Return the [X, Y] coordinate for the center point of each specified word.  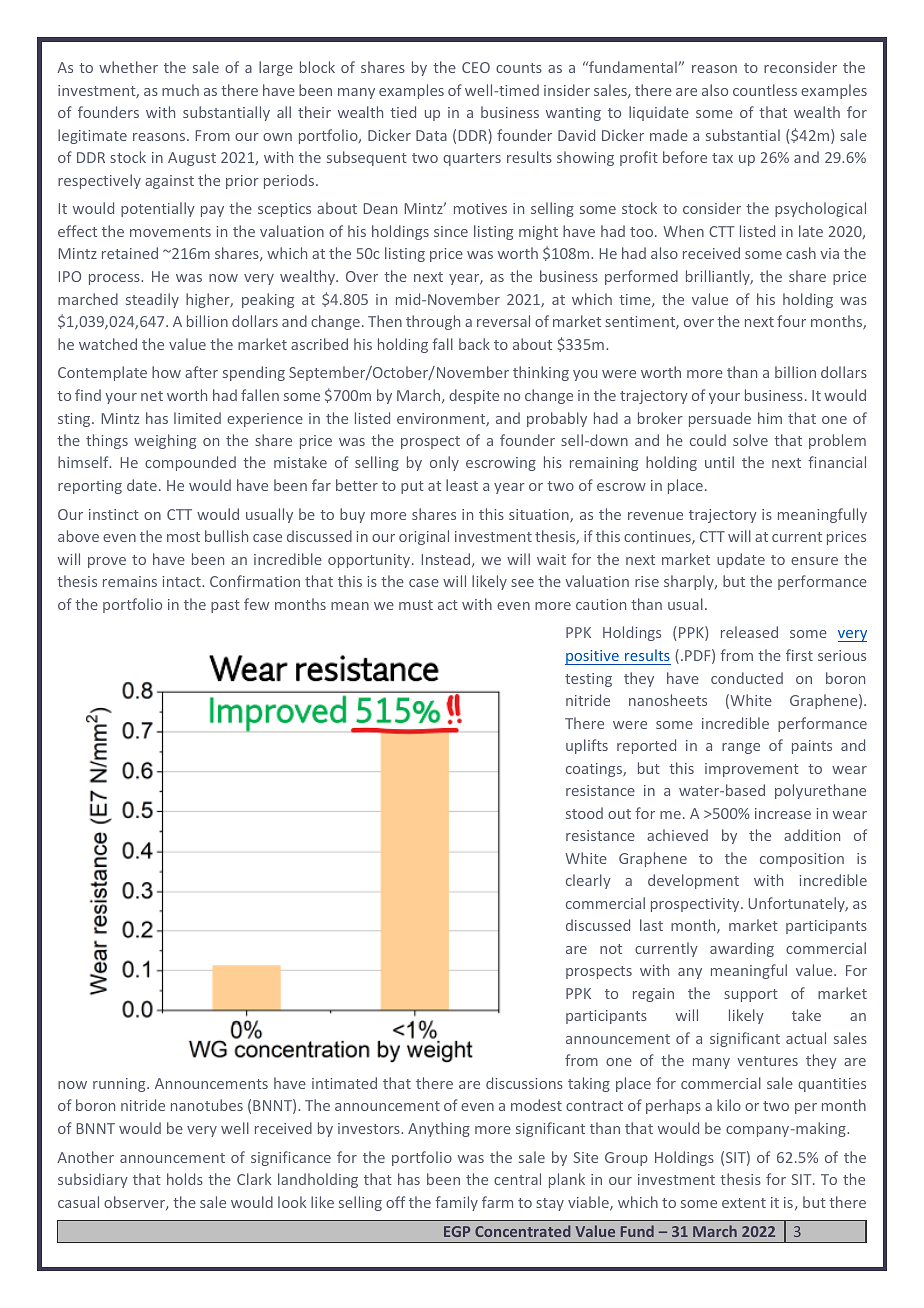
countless [765, 90]
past [225, 606]
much [180, 90]
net [152, 396]
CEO [476, 67]
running [120, 1085]
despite [474, 396]
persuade [720, 419]
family [456, 1203]
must [416, 605]
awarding [742, 949]
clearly [588, 881]
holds [185, 1179]
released [749, 632]
